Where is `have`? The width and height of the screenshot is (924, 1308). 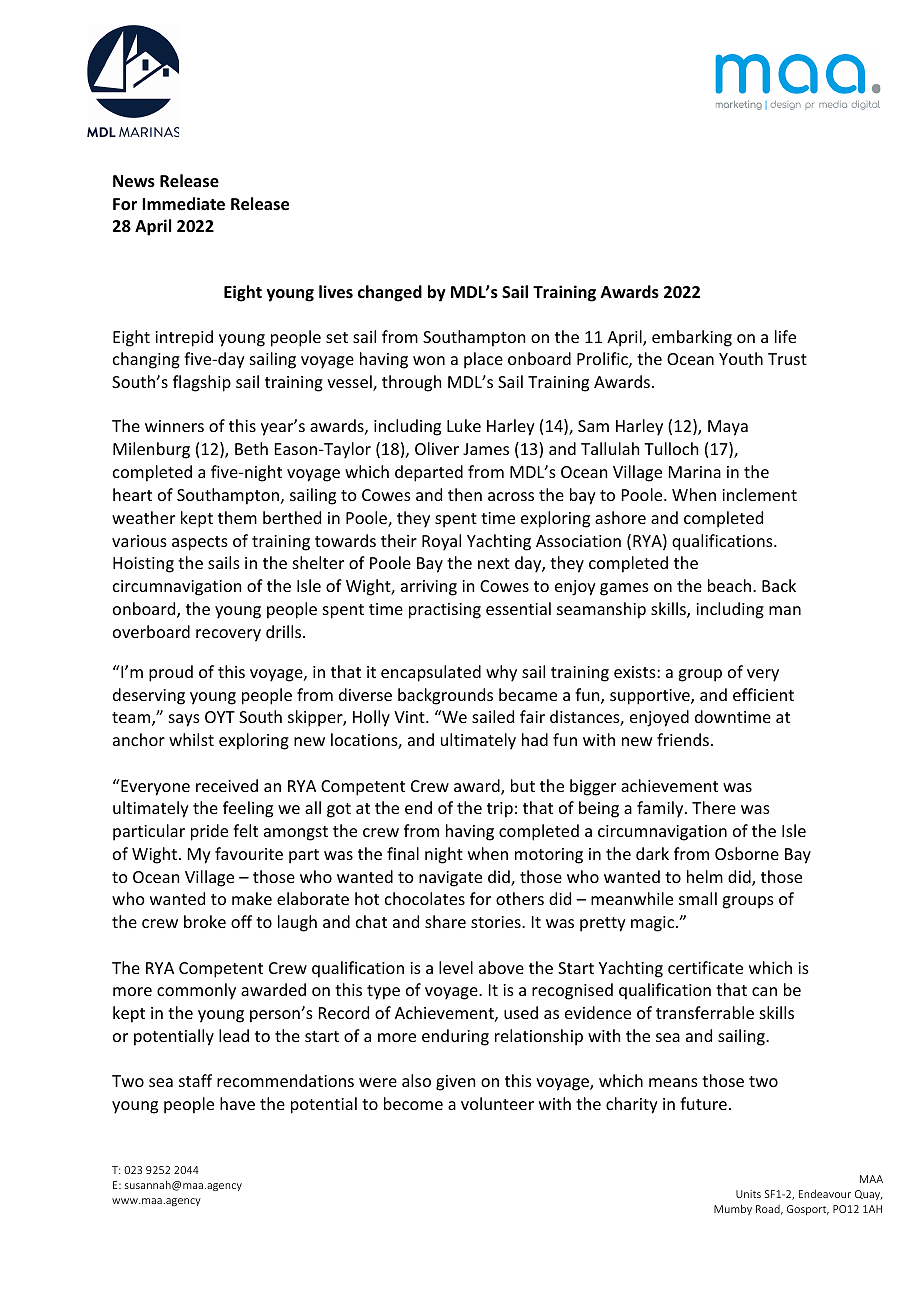
have is located at coordinates (237, 1103).
